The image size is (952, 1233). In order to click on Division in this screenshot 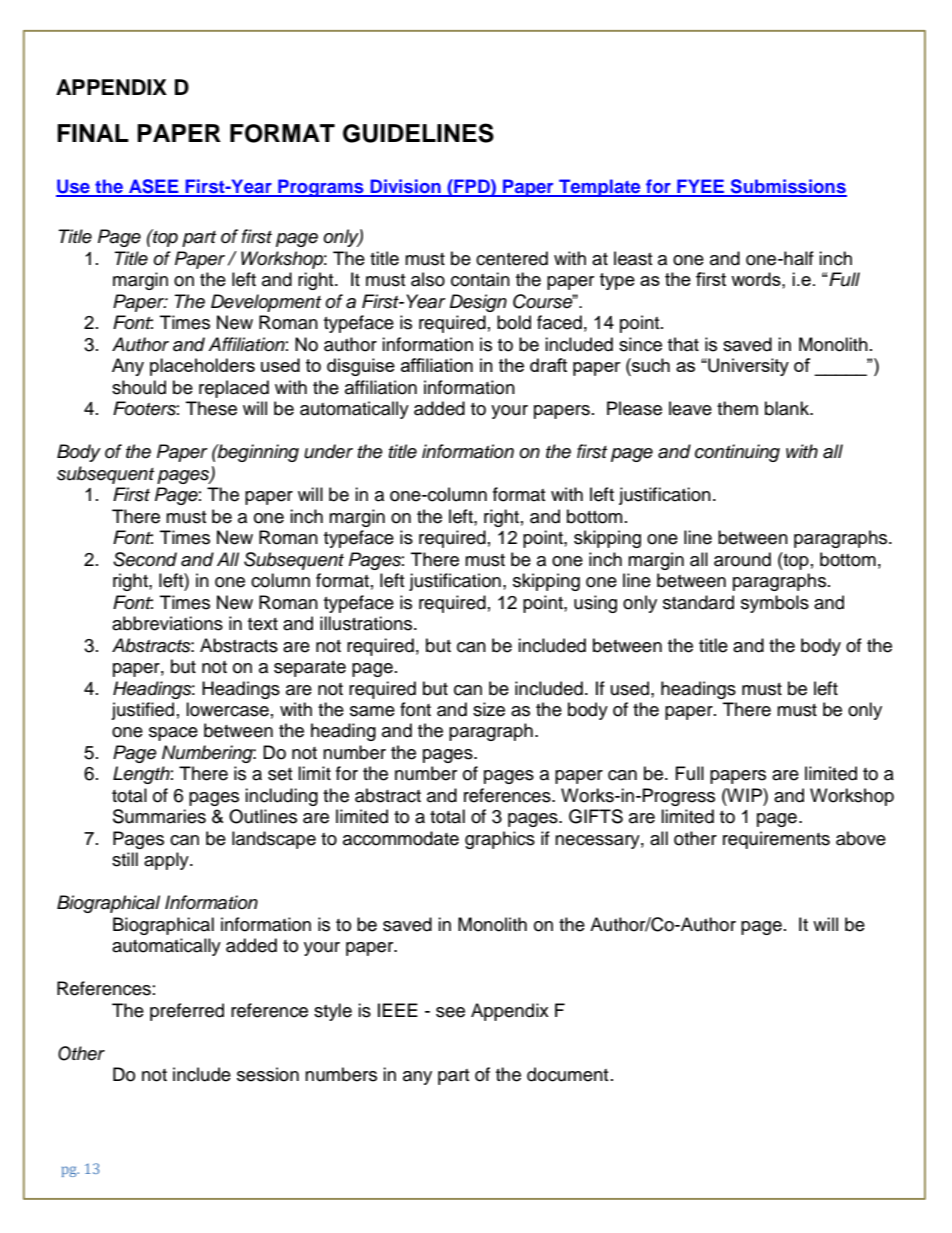, I will do `click(405, 187)`.
